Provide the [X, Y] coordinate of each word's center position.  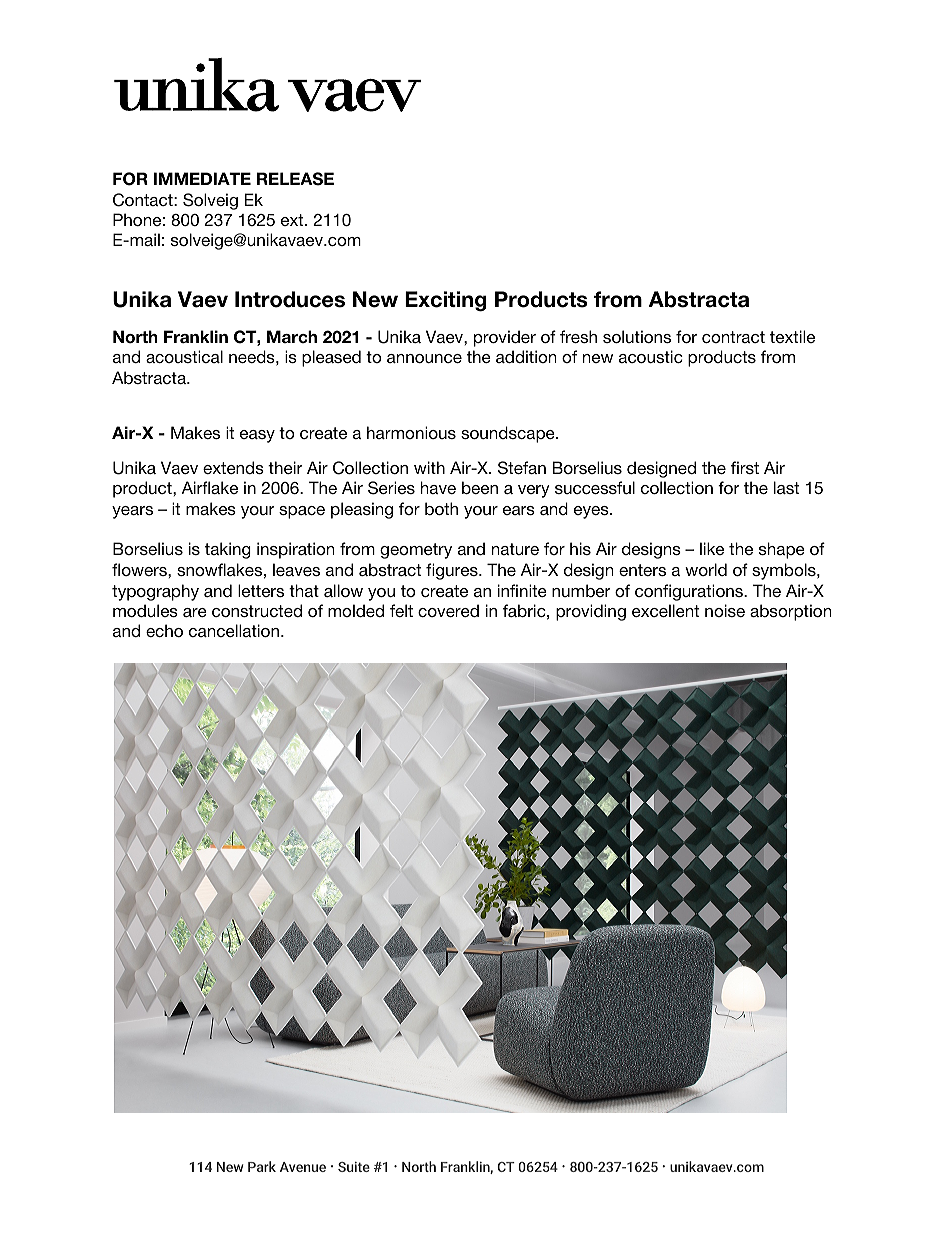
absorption [790, 612]
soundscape [509, 434]
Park [262, 1166]
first [745, 467]
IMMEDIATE [202, 178]
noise [725, 610]
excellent [665, 610]
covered [448, 610]
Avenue [303, 1167]
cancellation [234, 630]
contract [733, 337]
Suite [354, 1167]
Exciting [445, 301]
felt [401, 610]
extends [233, 467]
